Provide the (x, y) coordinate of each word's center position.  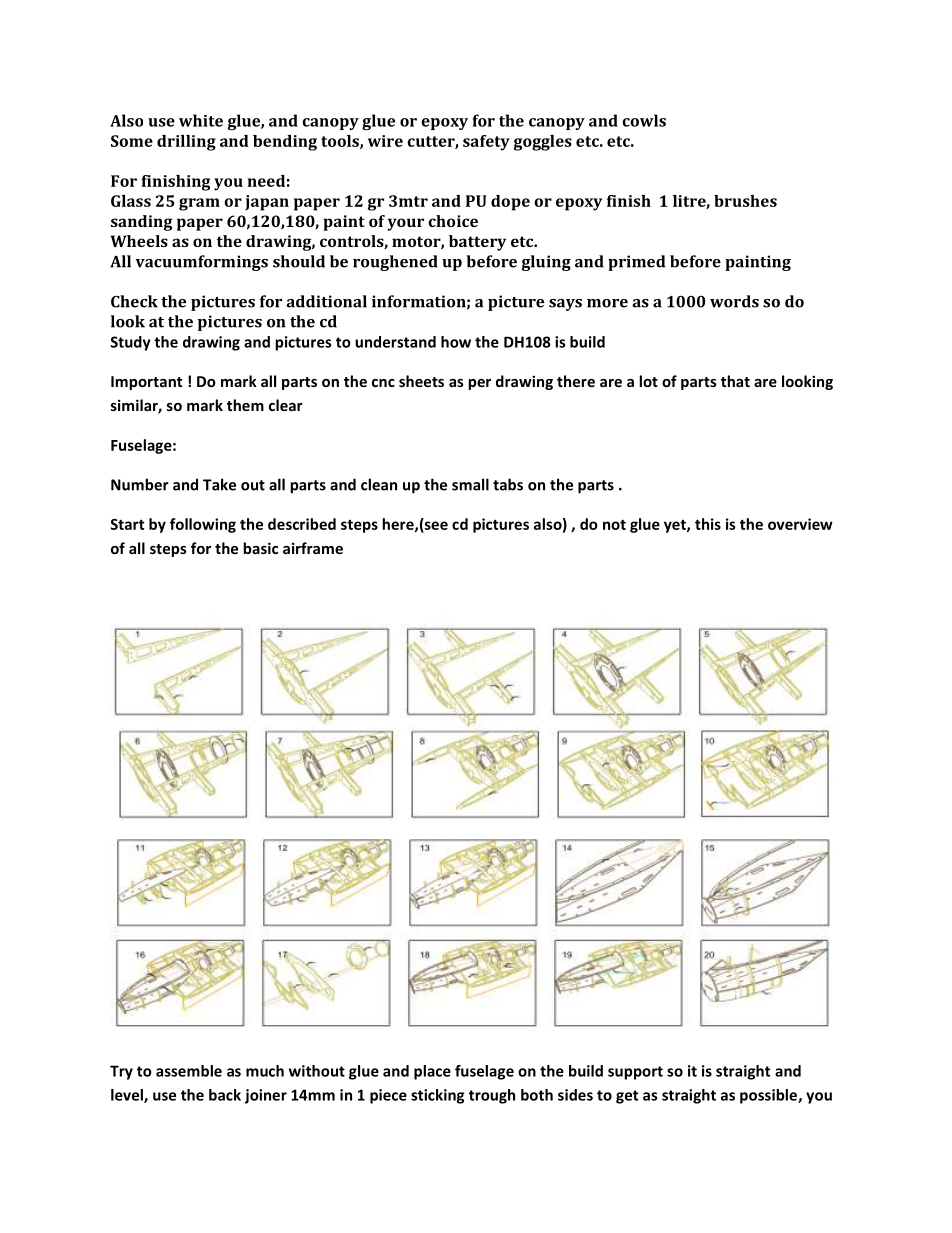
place (432, 1072)
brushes (745, 201)
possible (769, 1096)
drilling (186, 143)
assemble (189, 1071)
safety (486, 143)
